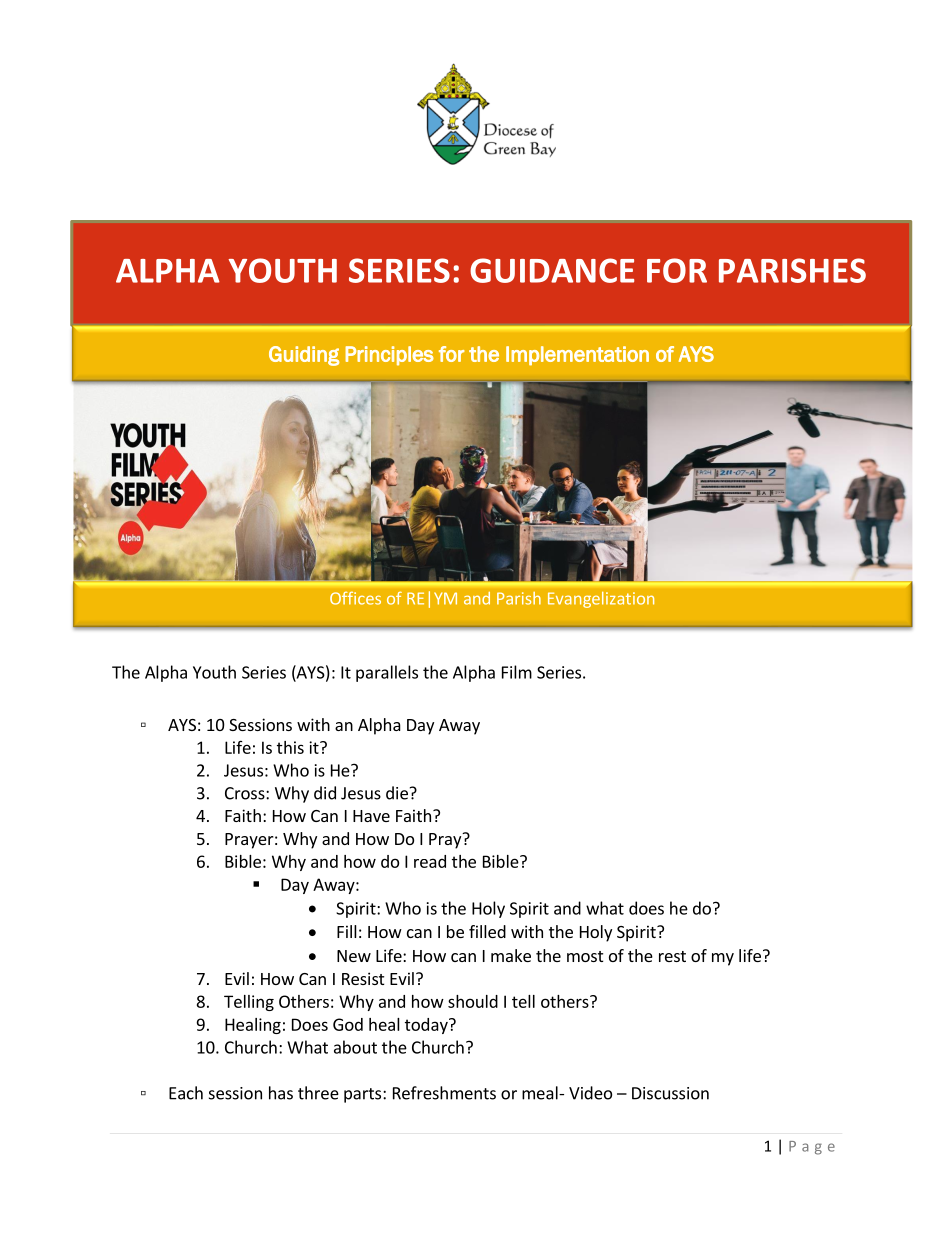  Describe the element at coordinates (430, 861) in the image. I see `read` at that location.
